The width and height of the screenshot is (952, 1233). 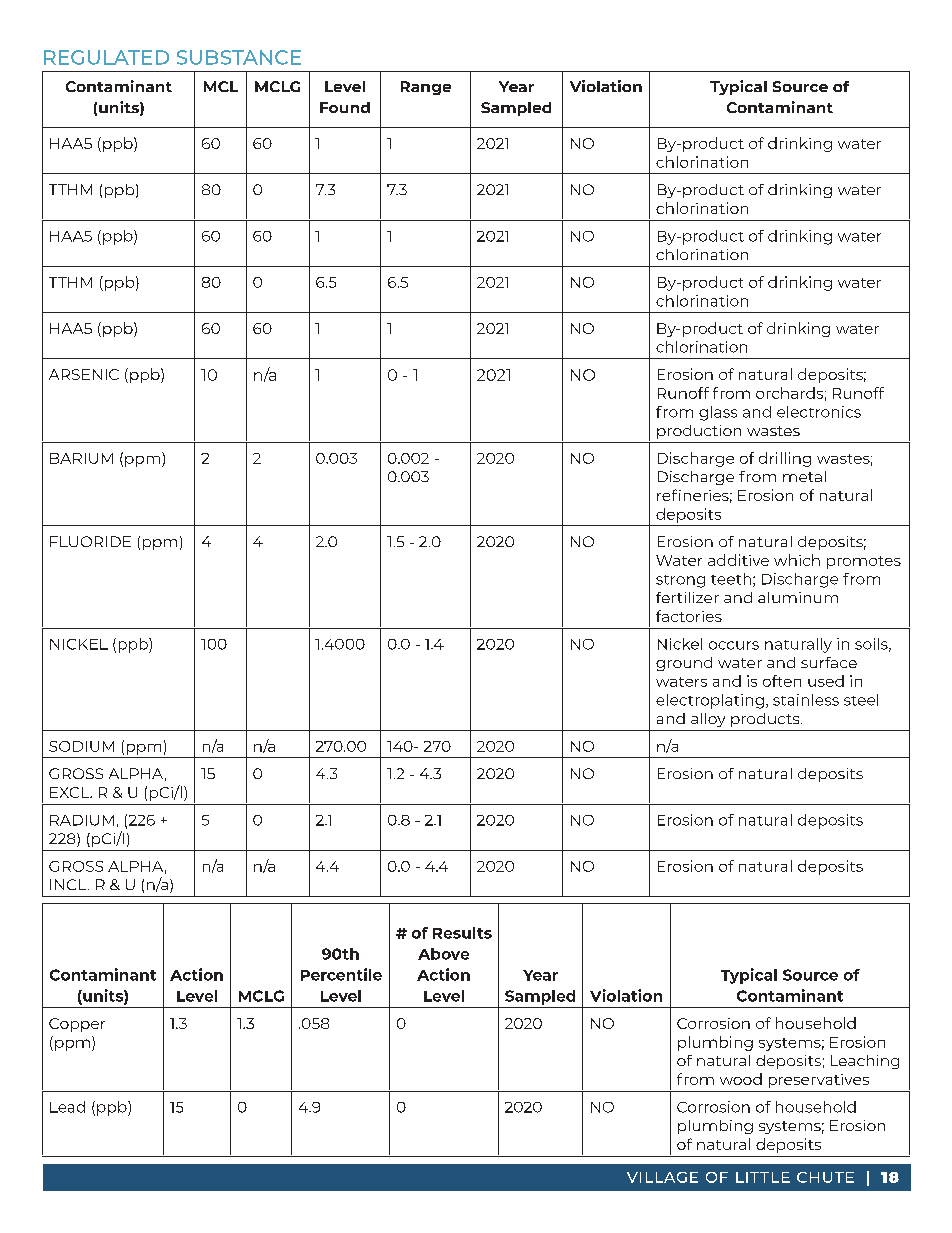 I want to click on Lead, so click(x=67, y=1107).
